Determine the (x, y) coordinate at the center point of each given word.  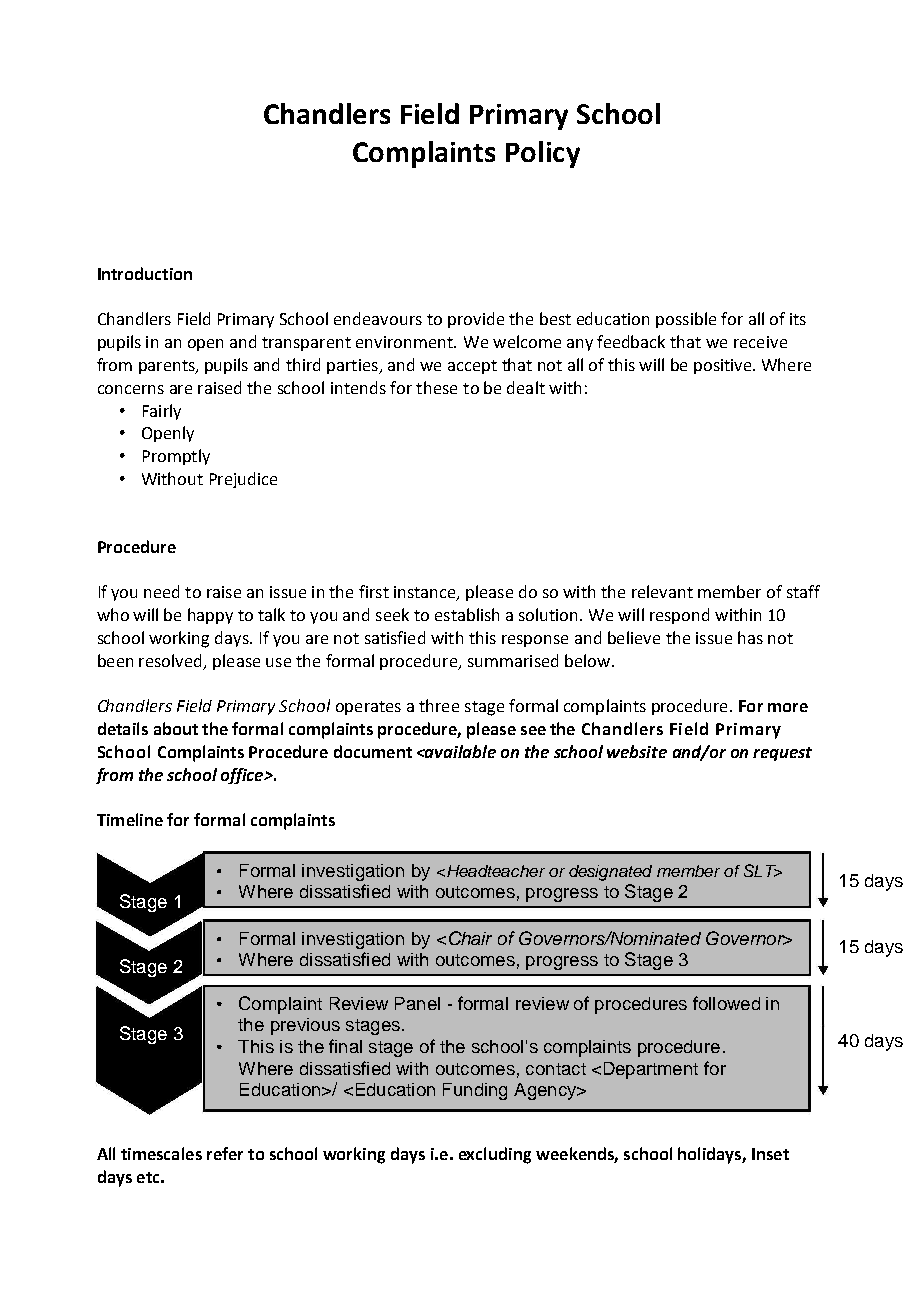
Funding (475, 1091)
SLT (761, 870)
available (460, 751)
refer (225, 1153)
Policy (543, 154)
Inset (770, 1154)
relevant (662, 591)
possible (686, 320)
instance (426, 593)
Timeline (130, 819)
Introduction (145, 273)
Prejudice (243, 480)
